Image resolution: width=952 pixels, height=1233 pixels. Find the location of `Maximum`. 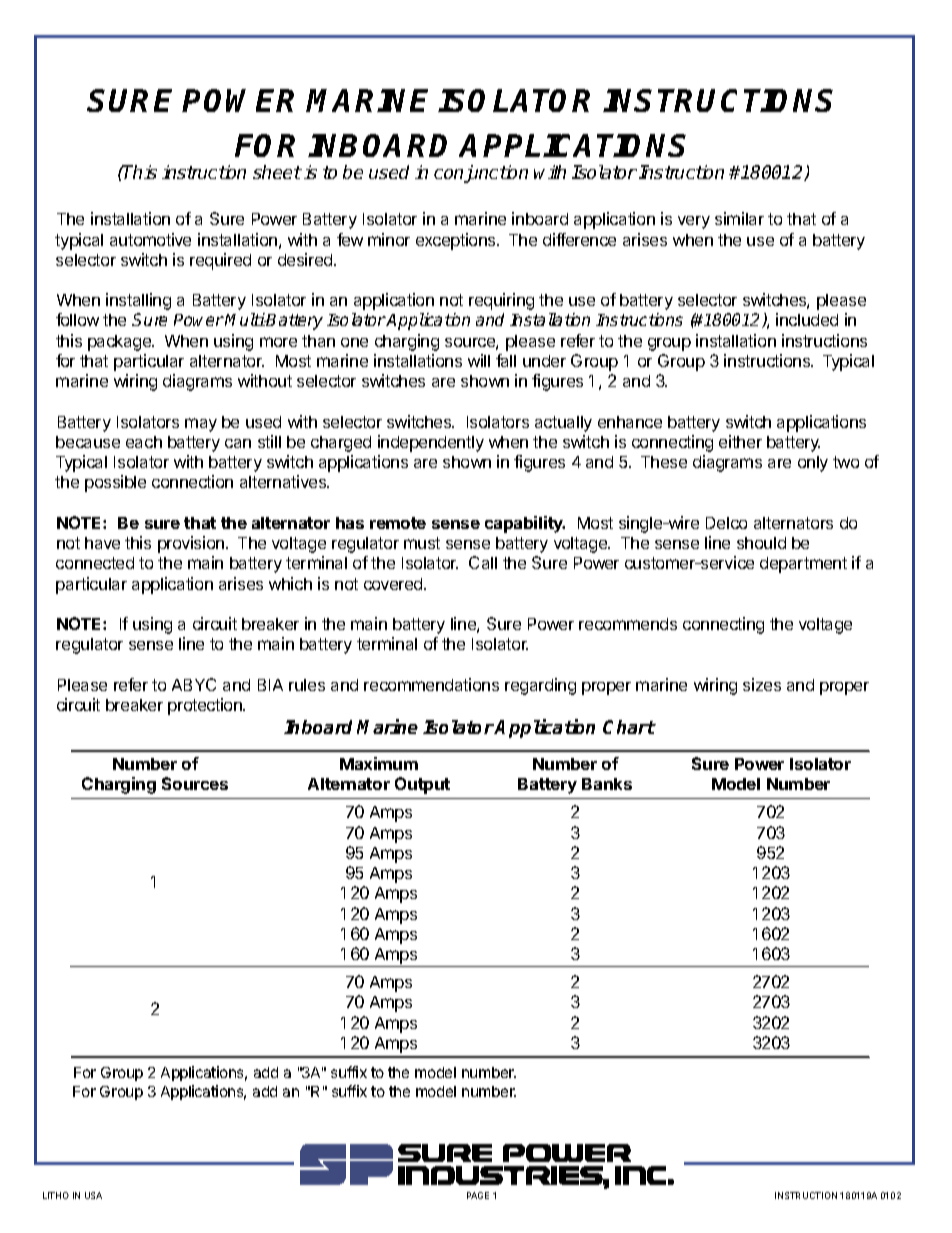

Maximum is located at coordinates (379, 763).
